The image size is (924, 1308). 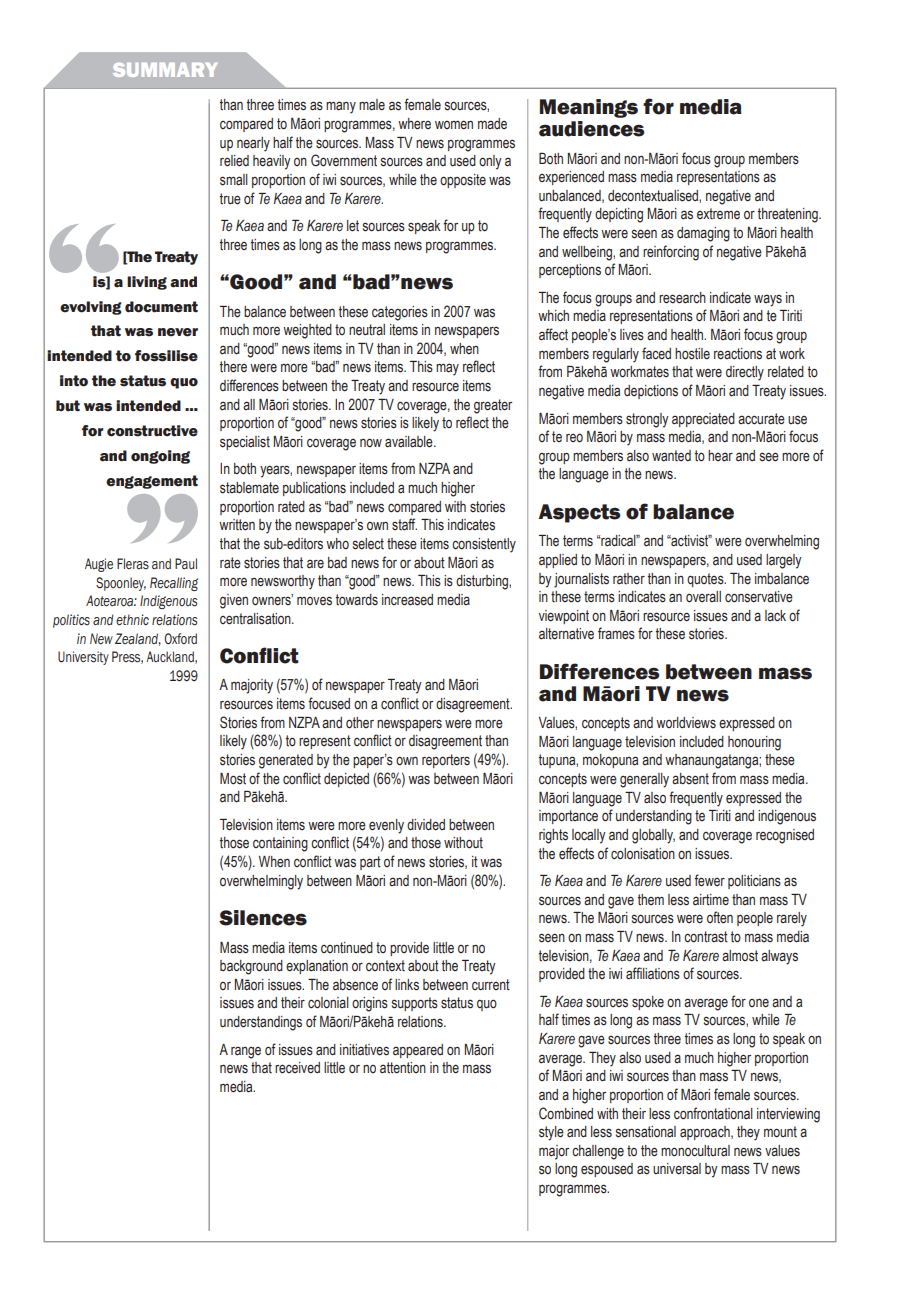 What do you see at coordinates (690, 779) in the screenshot?
I see `absent` at bounding box center [690, 779].
